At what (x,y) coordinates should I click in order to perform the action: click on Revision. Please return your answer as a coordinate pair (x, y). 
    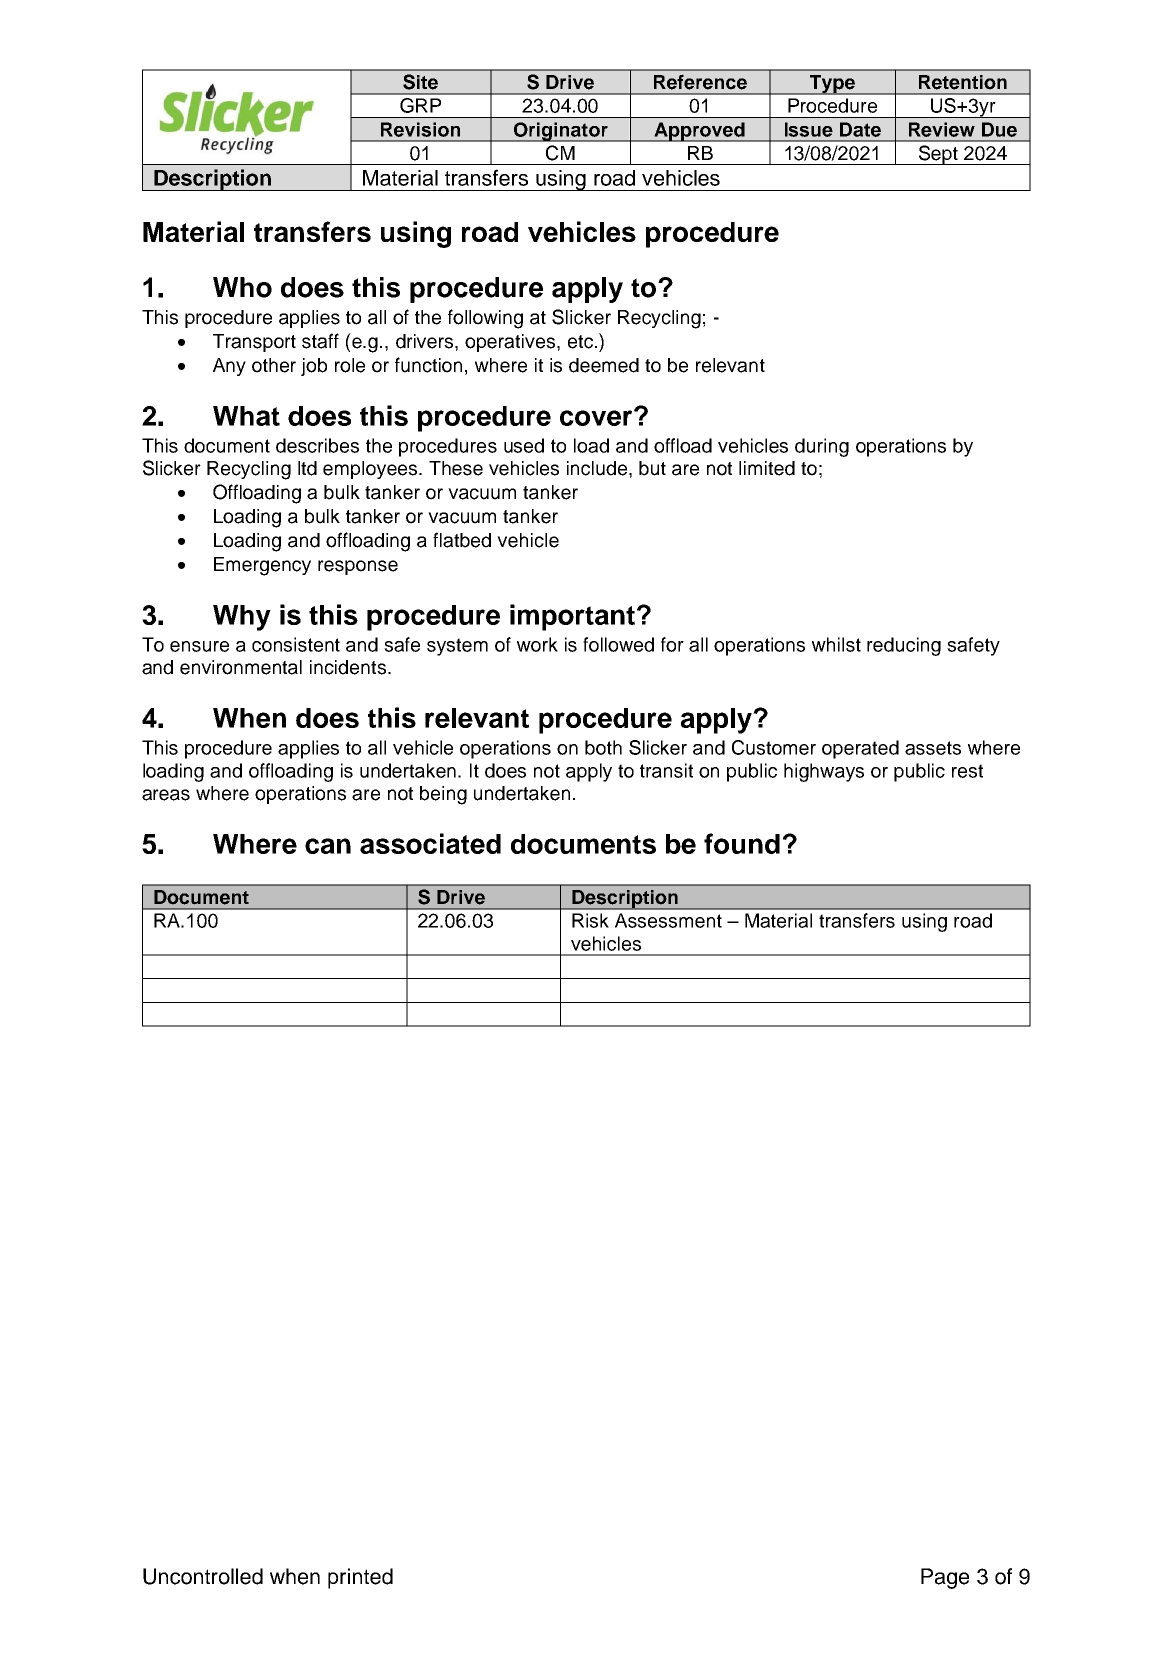
    Looking at the image, I should click on (420, 129).
